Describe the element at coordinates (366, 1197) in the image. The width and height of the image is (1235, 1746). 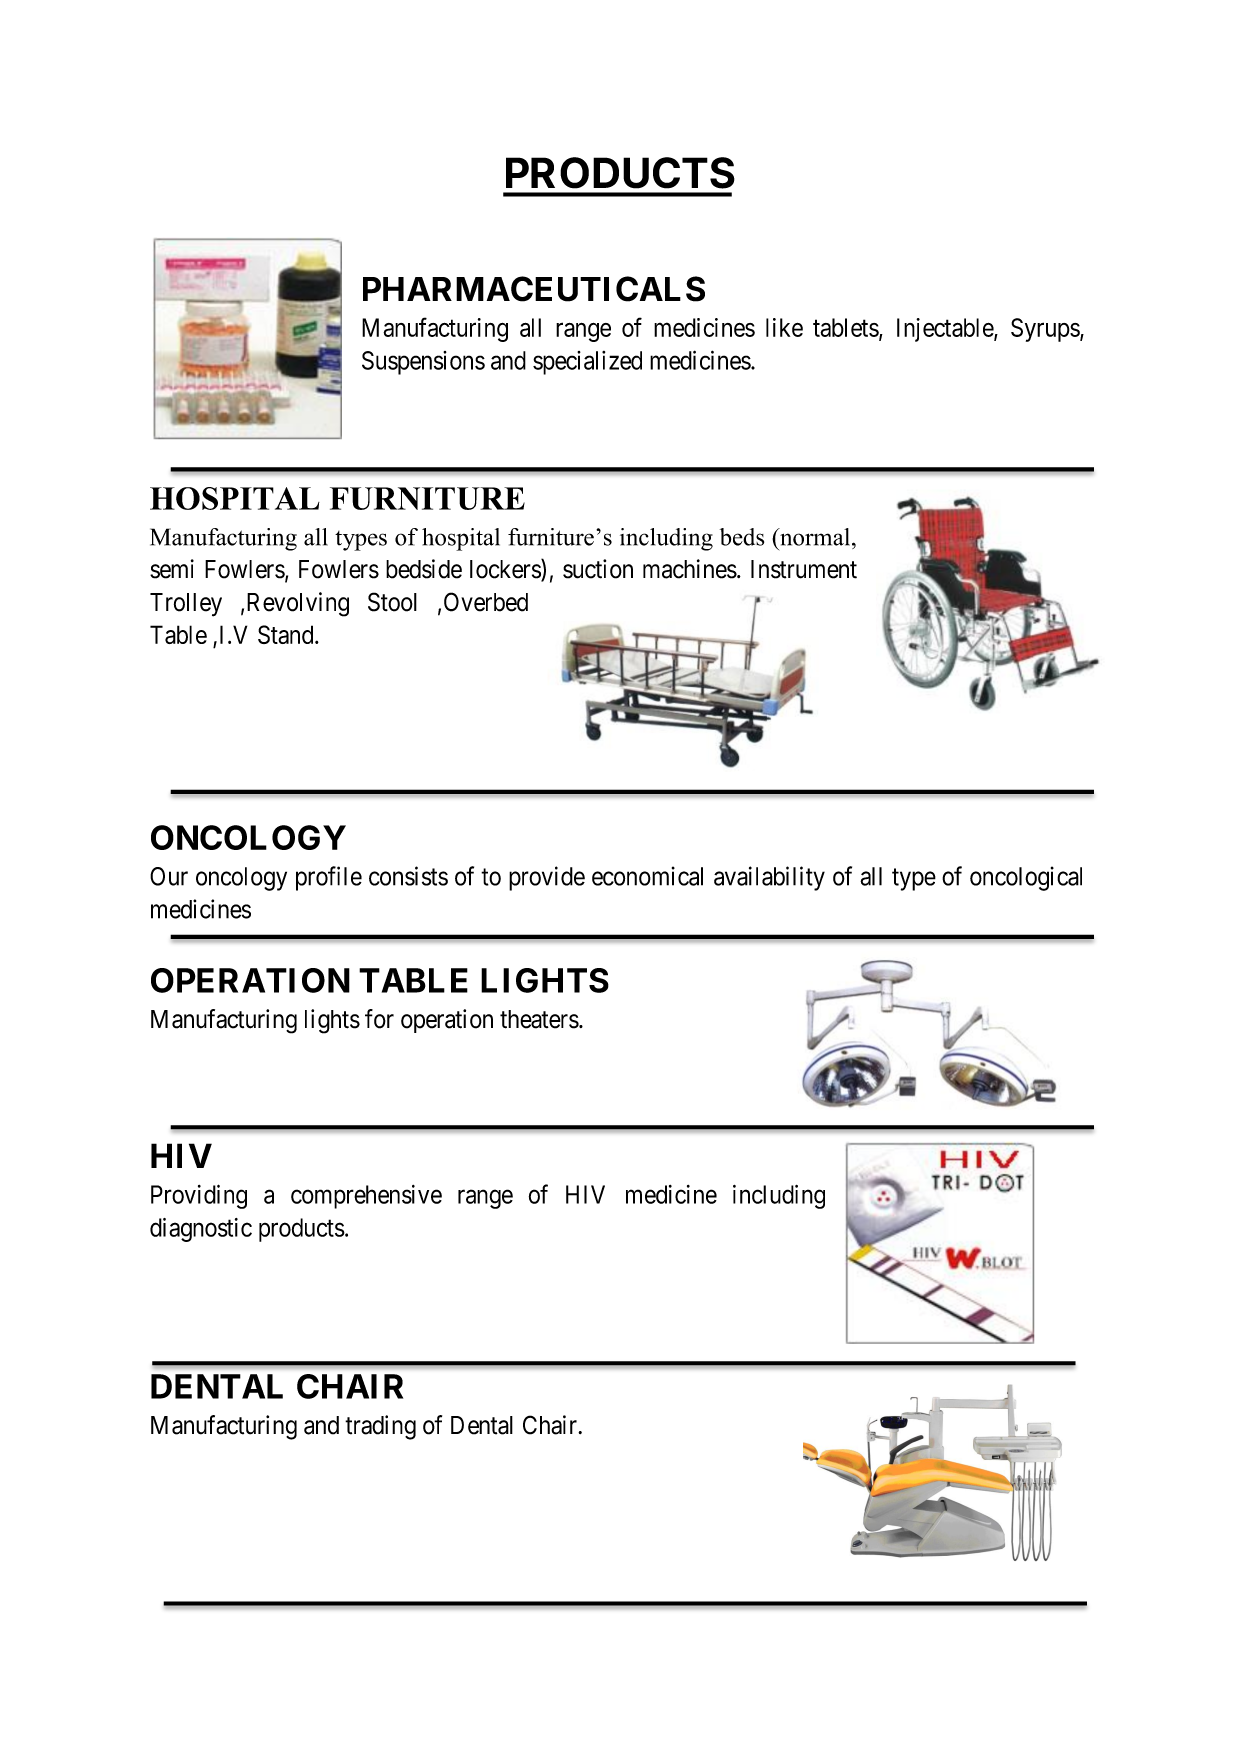
I see `comprehensive` at that location.
